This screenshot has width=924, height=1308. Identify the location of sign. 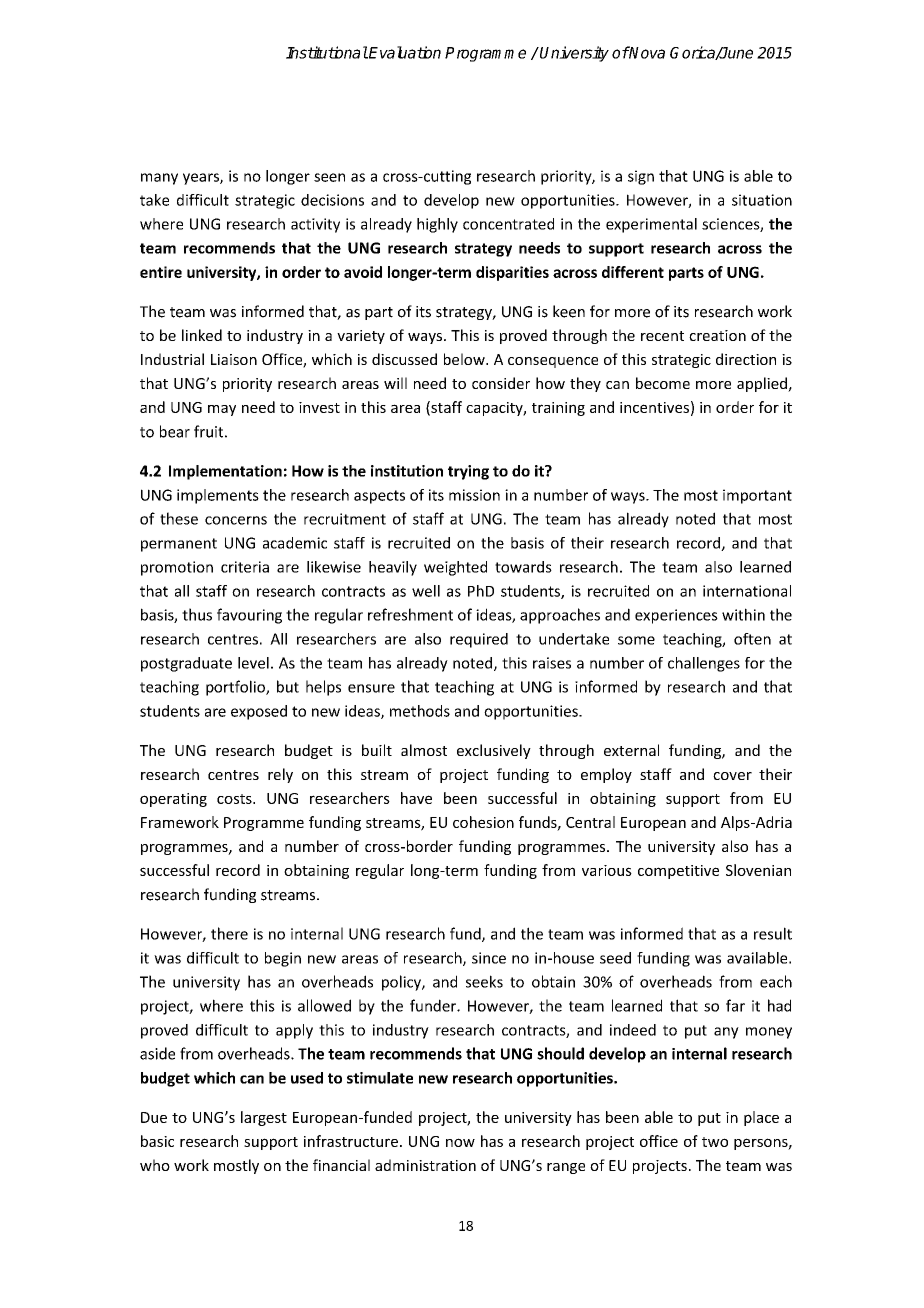
(641, 177).
